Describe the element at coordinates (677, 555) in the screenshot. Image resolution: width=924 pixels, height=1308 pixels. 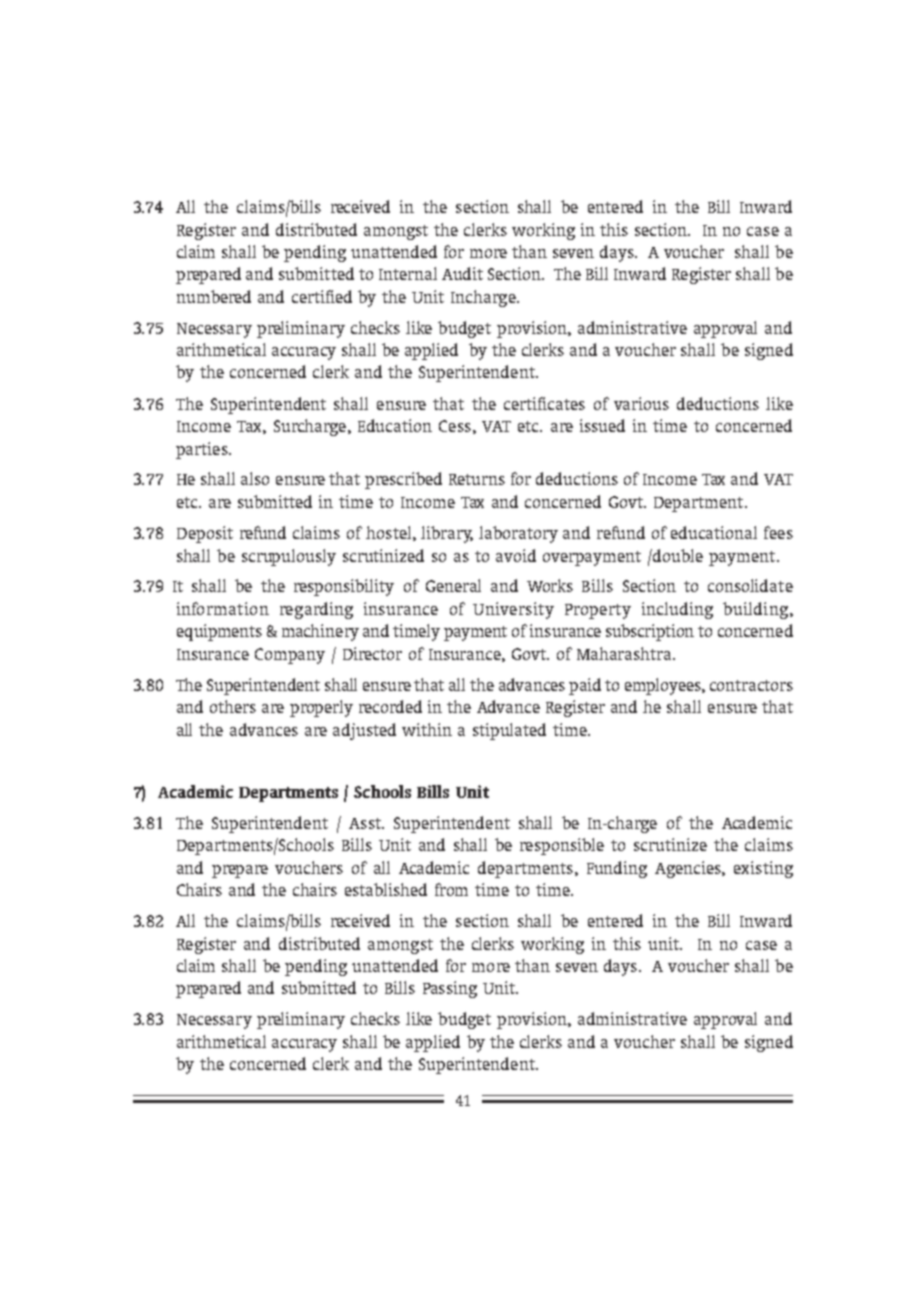
I see `double` at that location.
